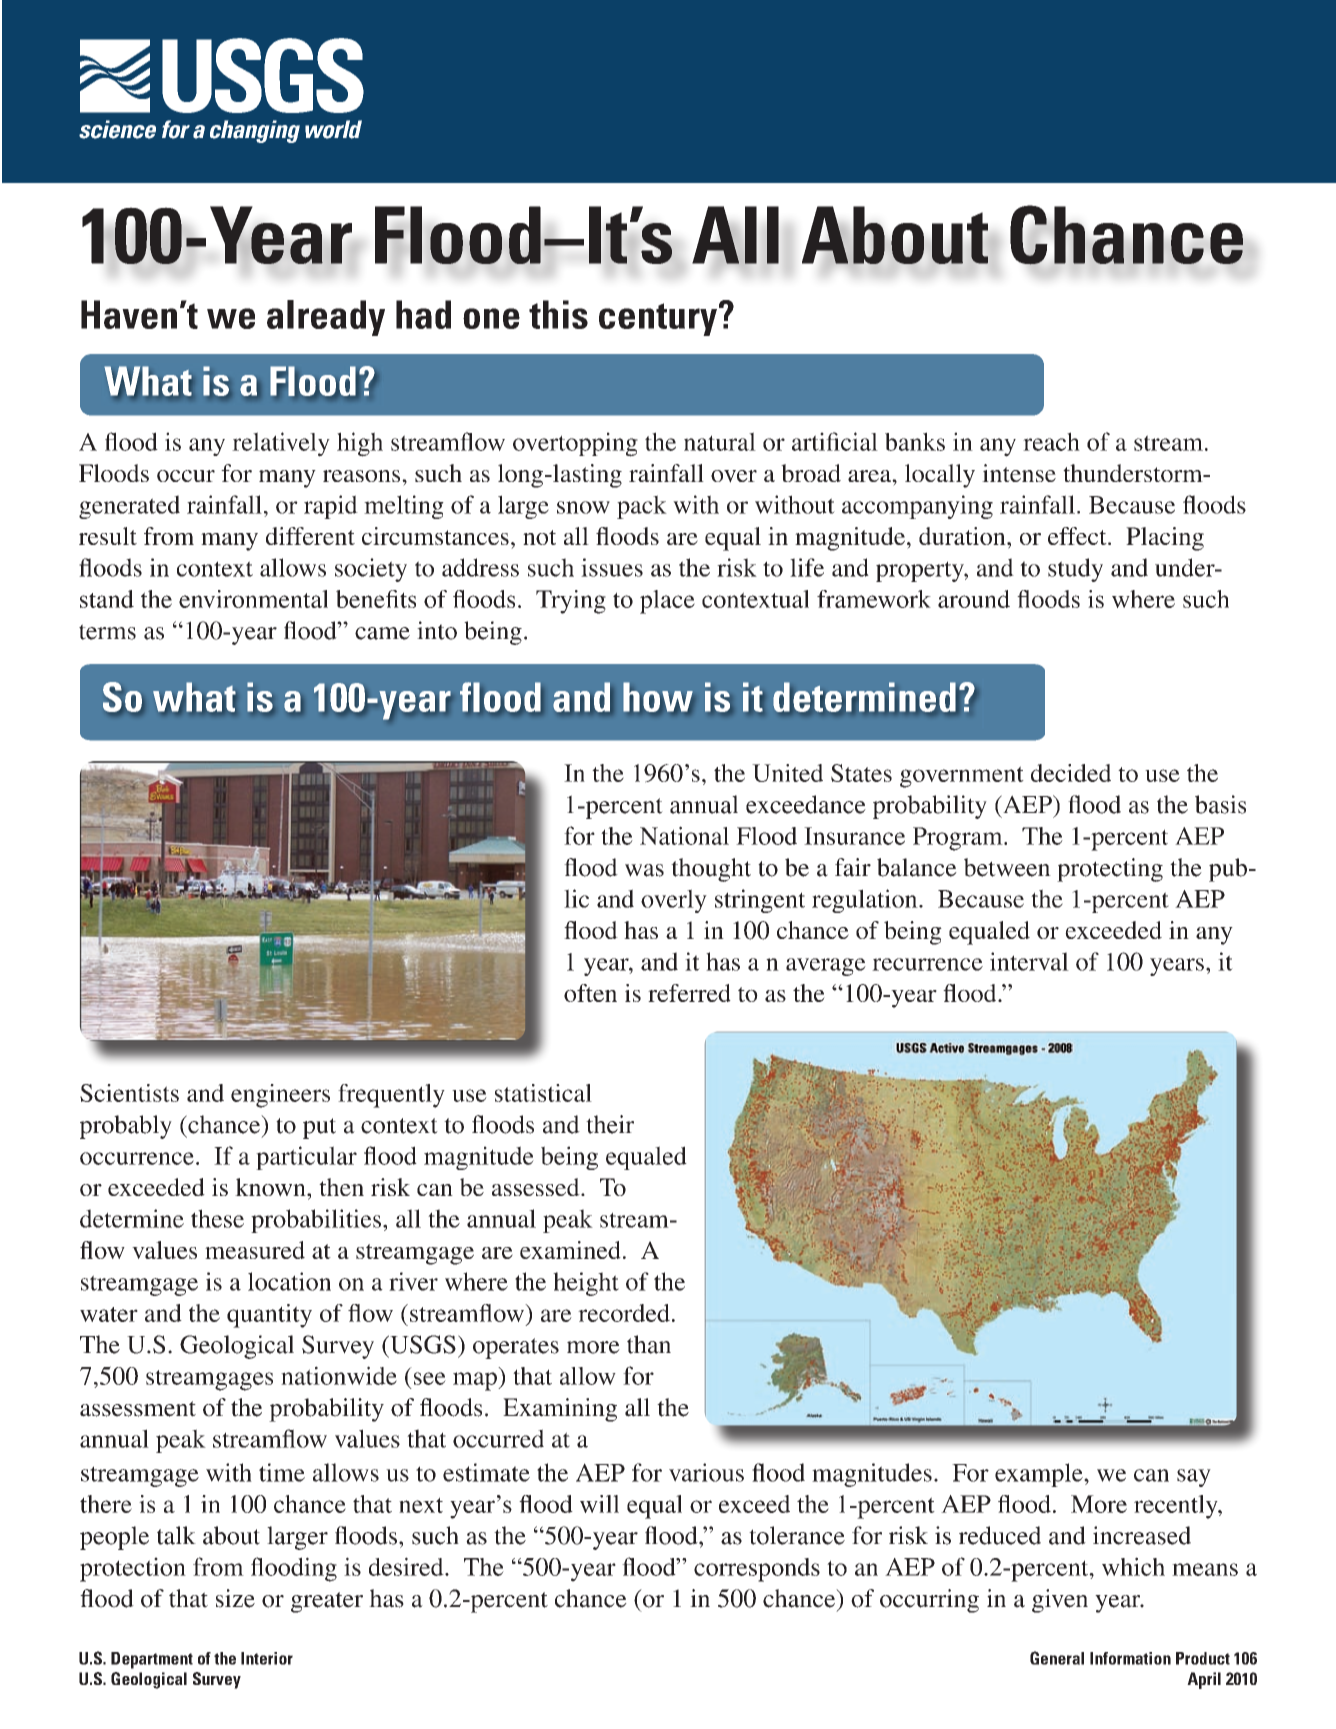 This page has width=1336, height=1729. What do you see at coordinates (267, 1658) in the page?
I see `Interior` at bounding box center [267, 1658].
